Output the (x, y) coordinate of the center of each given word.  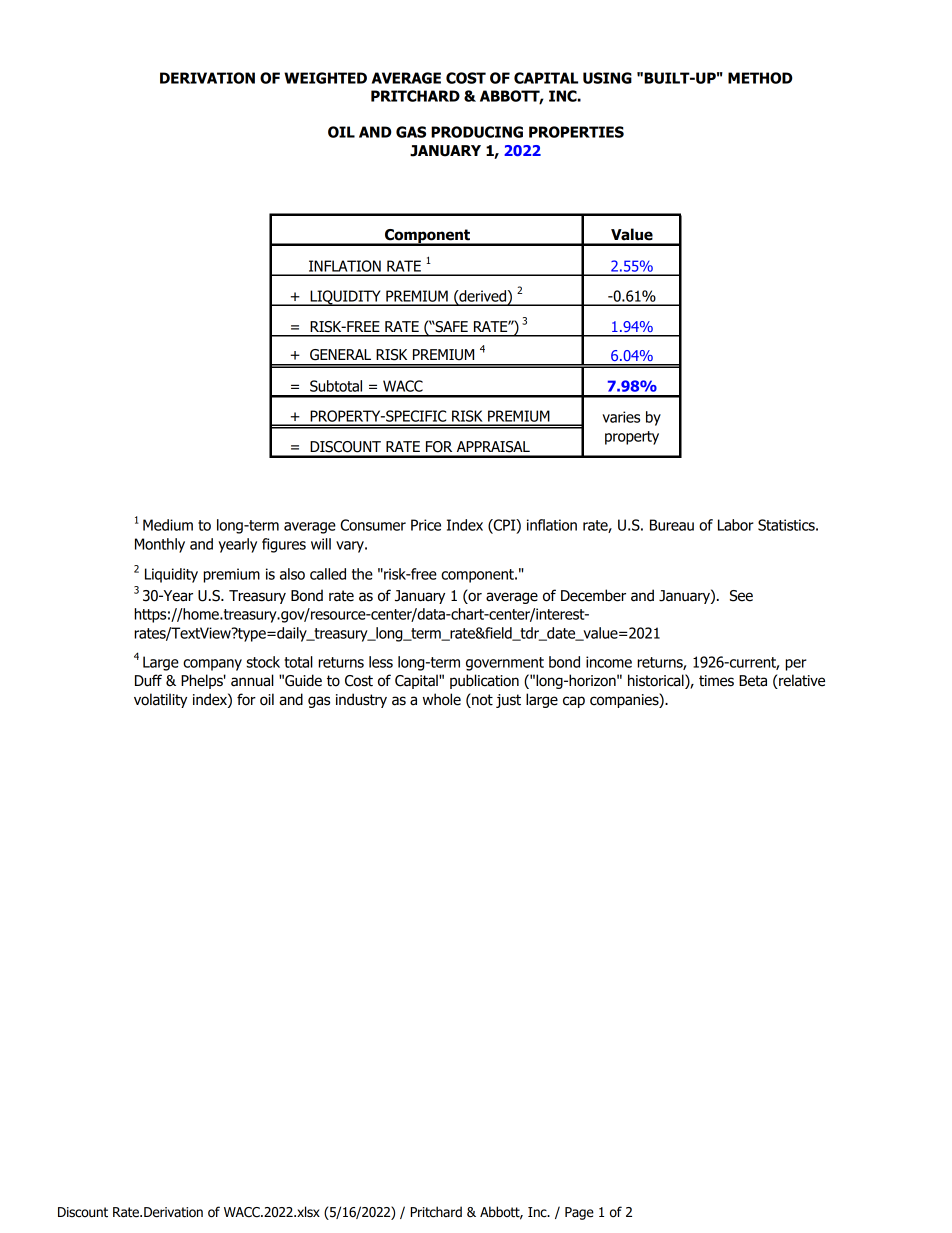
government (505, 664)
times (716, 681)
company (212, 665)
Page (579, 1213)
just (508, 701)
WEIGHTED (325, 78)
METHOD (760, 78)
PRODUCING (477, 132)
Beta (753, 681)
